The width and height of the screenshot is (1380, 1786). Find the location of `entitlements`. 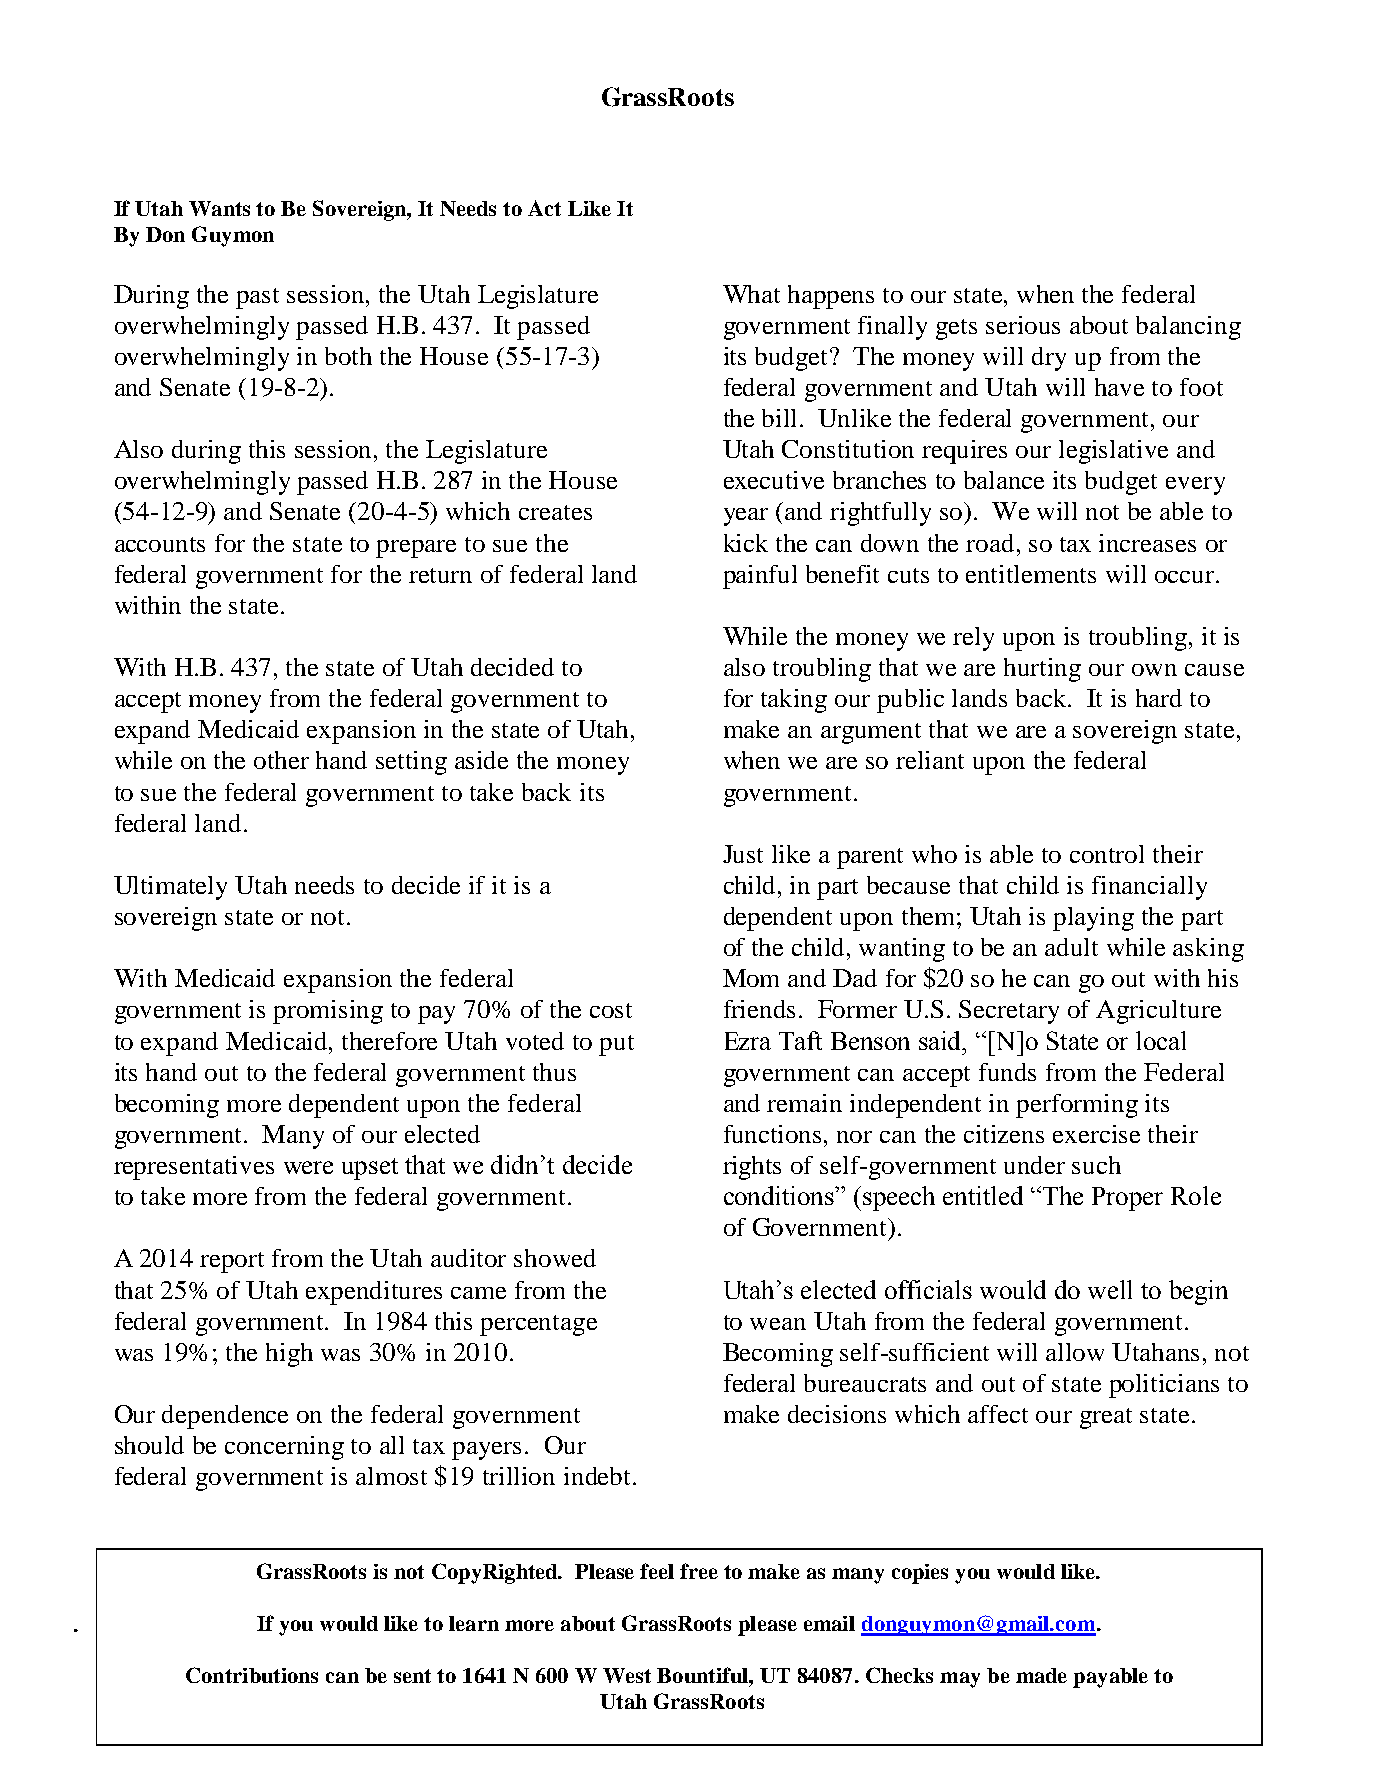

entitlements is located at coordinates (1031, 574).
